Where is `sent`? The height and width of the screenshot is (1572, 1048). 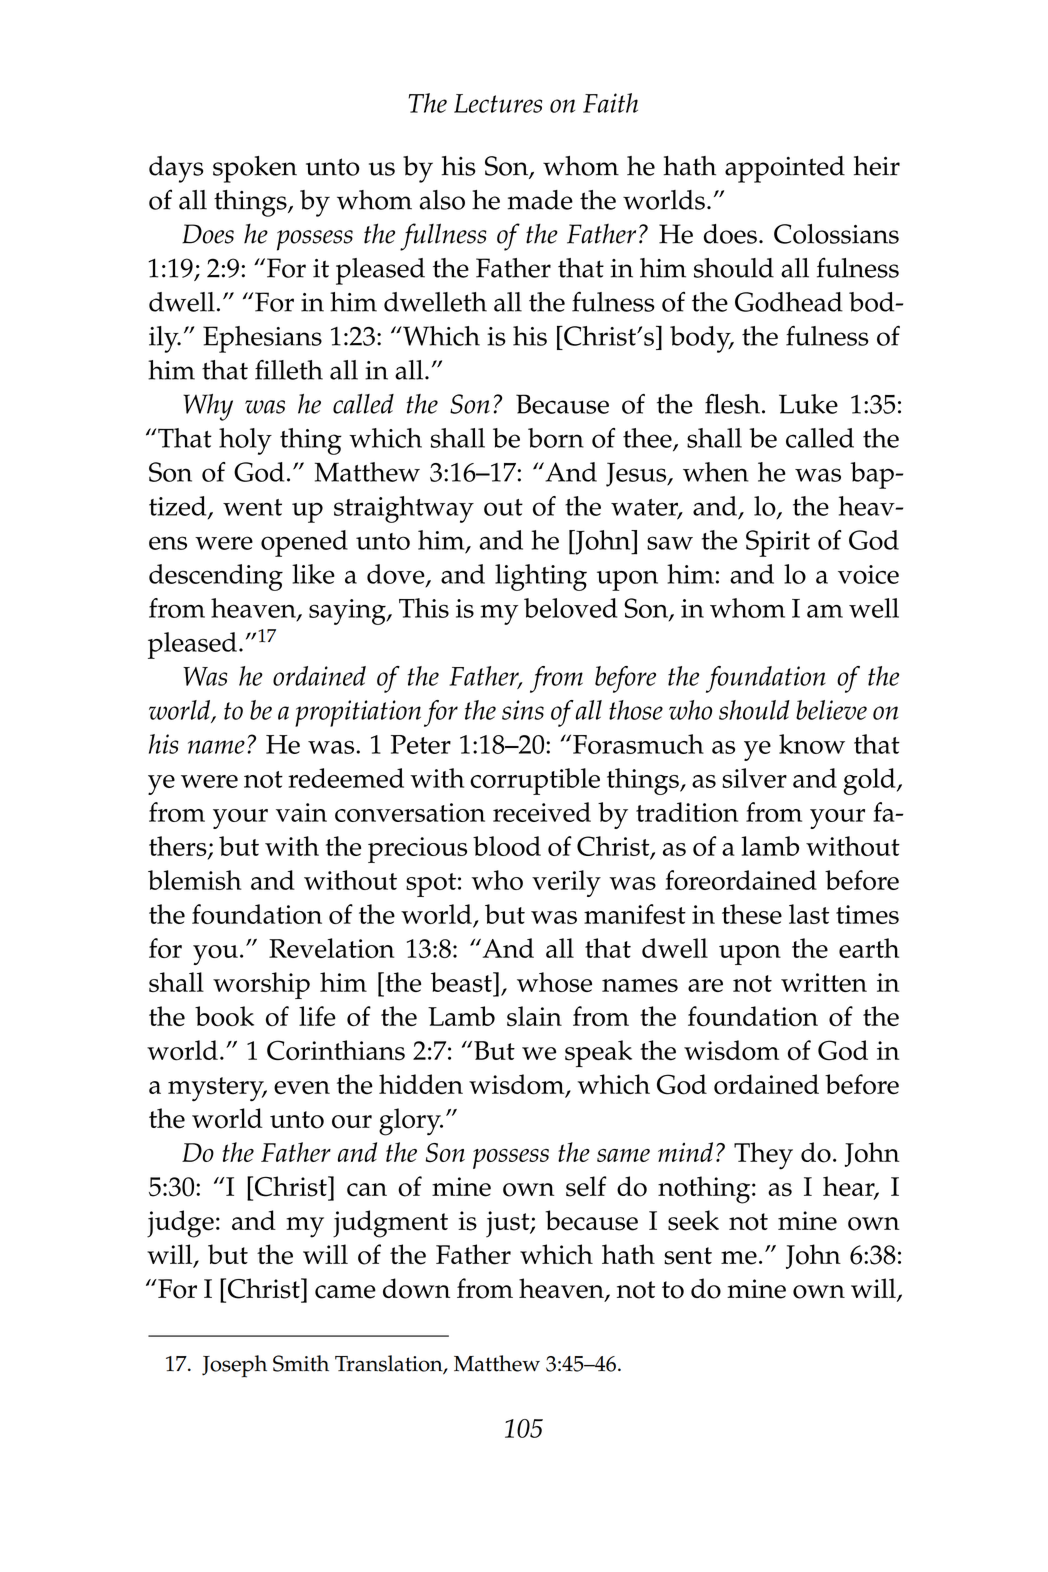
sent is located at coordinates (688, 1256).
